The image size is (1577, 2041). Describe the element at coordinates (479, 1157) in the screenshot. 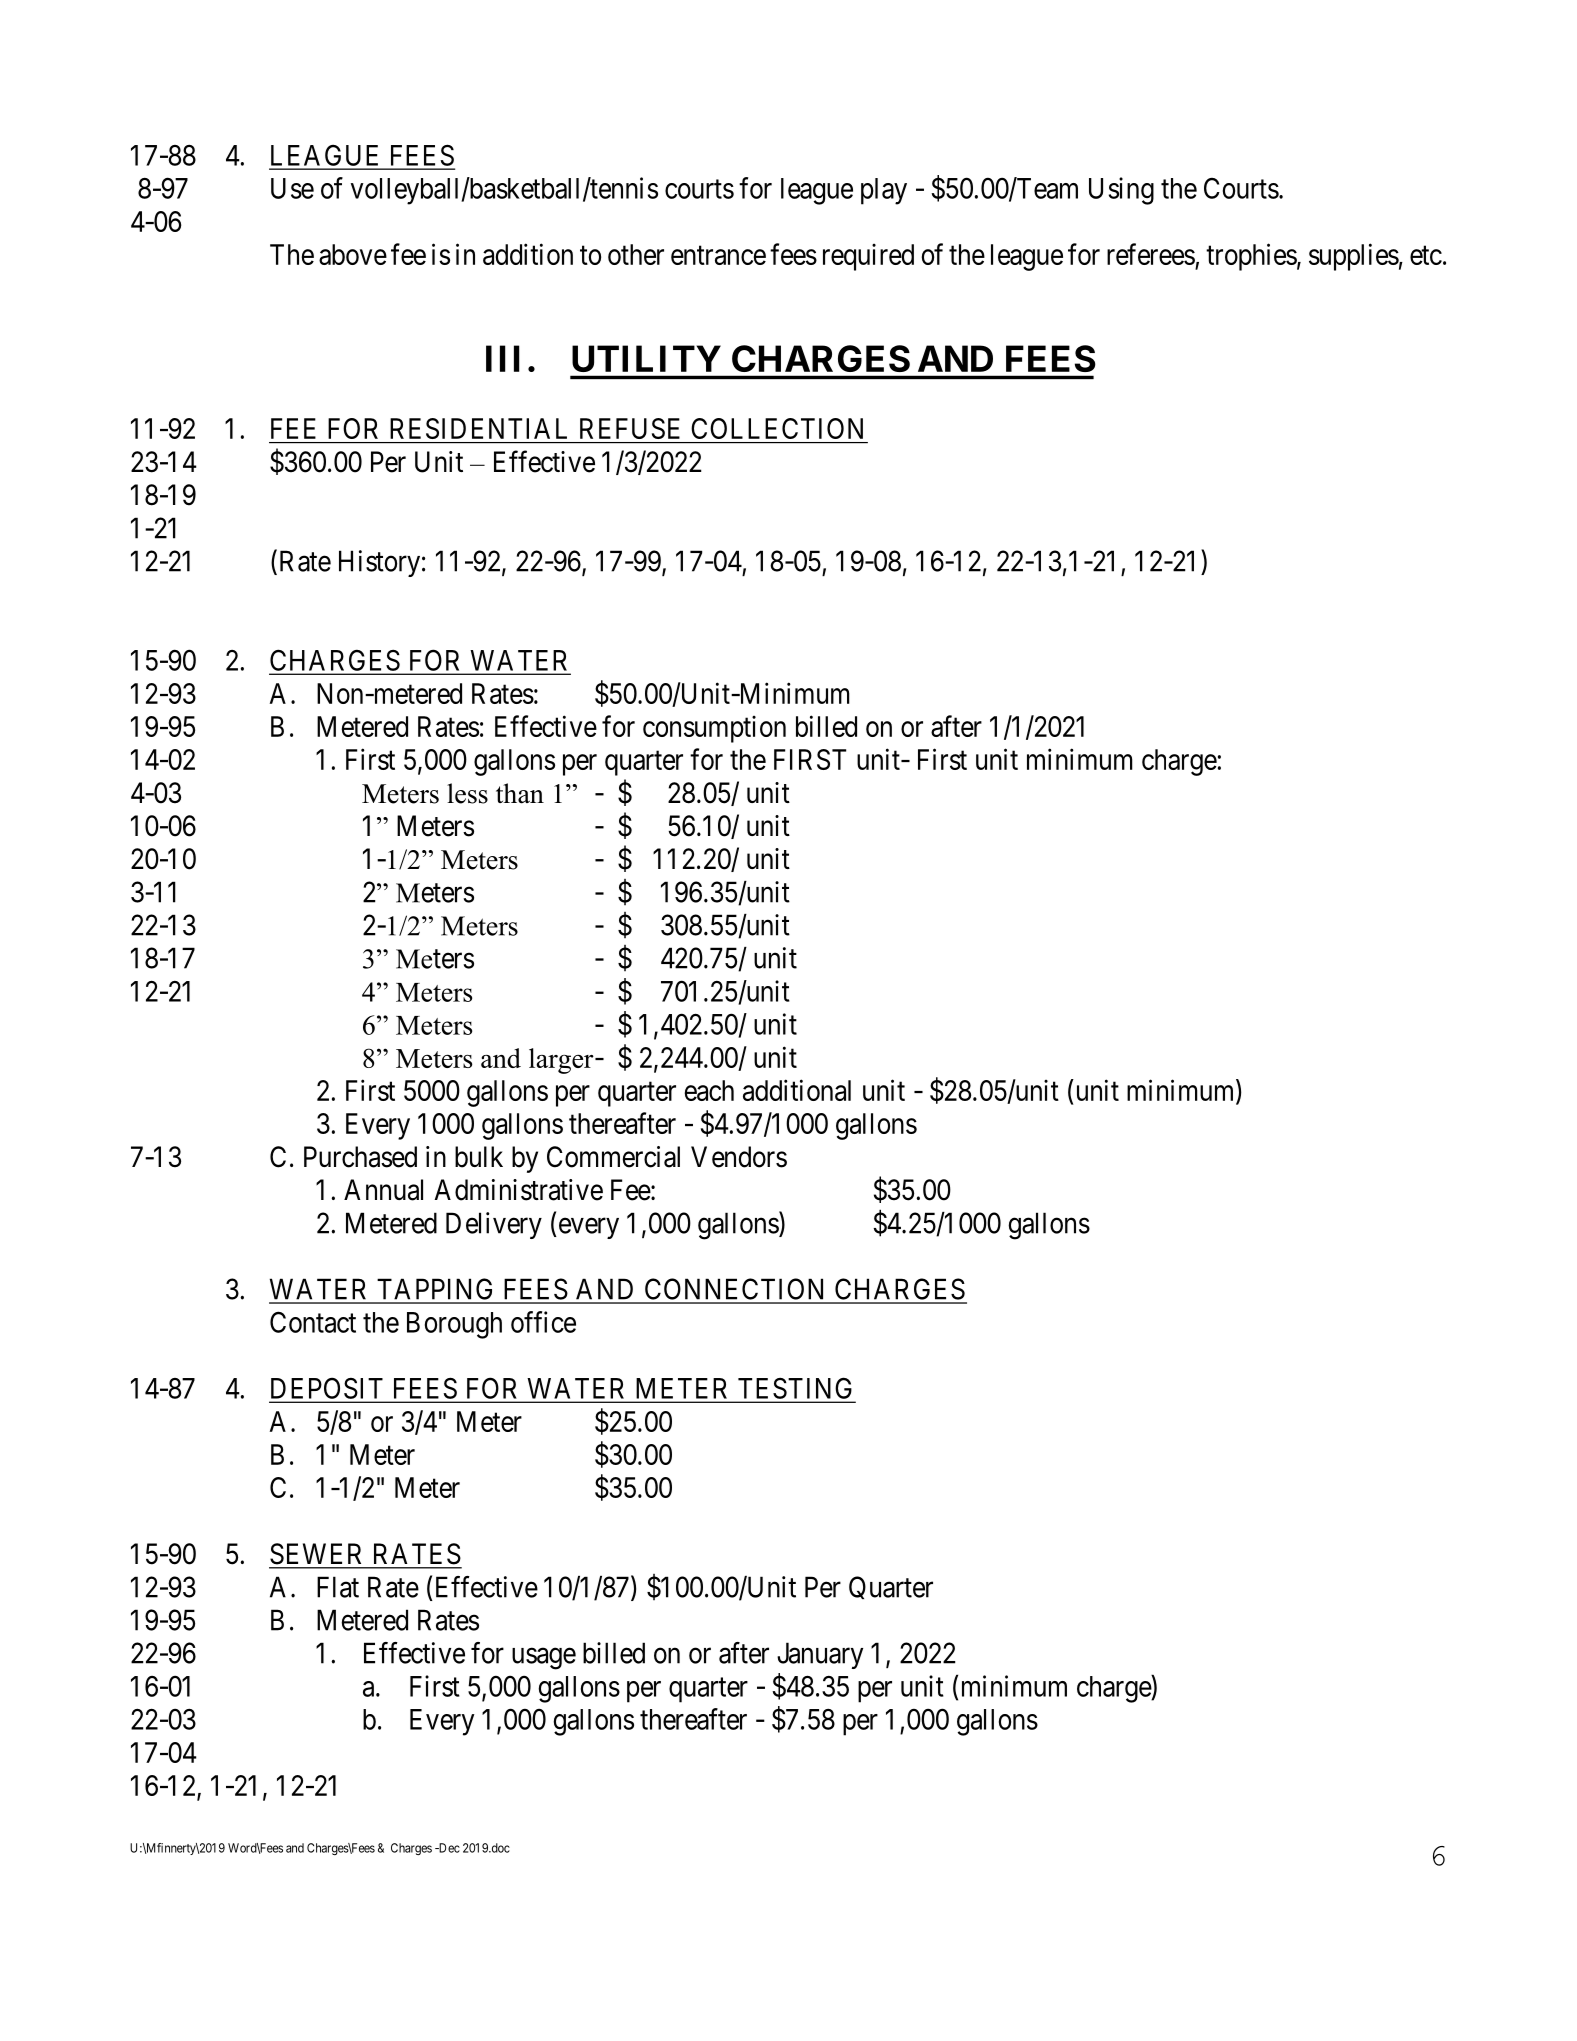

I see `bulk` at that location.
